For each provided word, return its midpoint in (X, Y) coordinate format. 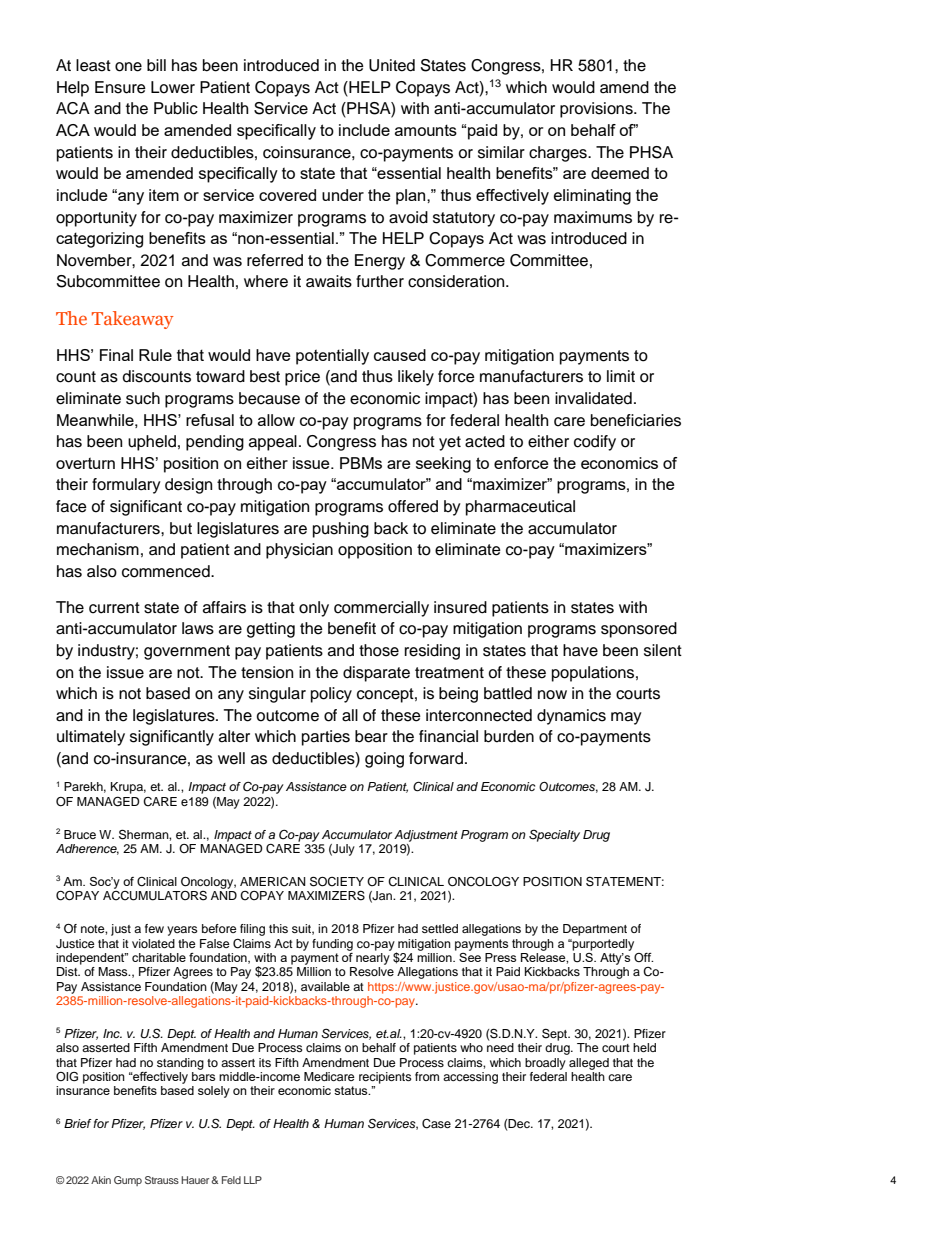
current (114, 608)
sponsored (639, 630)
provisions (597, 110)
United (392, 65)
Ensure (120, 87)
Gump (128, 1181)
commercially (381, 609)
